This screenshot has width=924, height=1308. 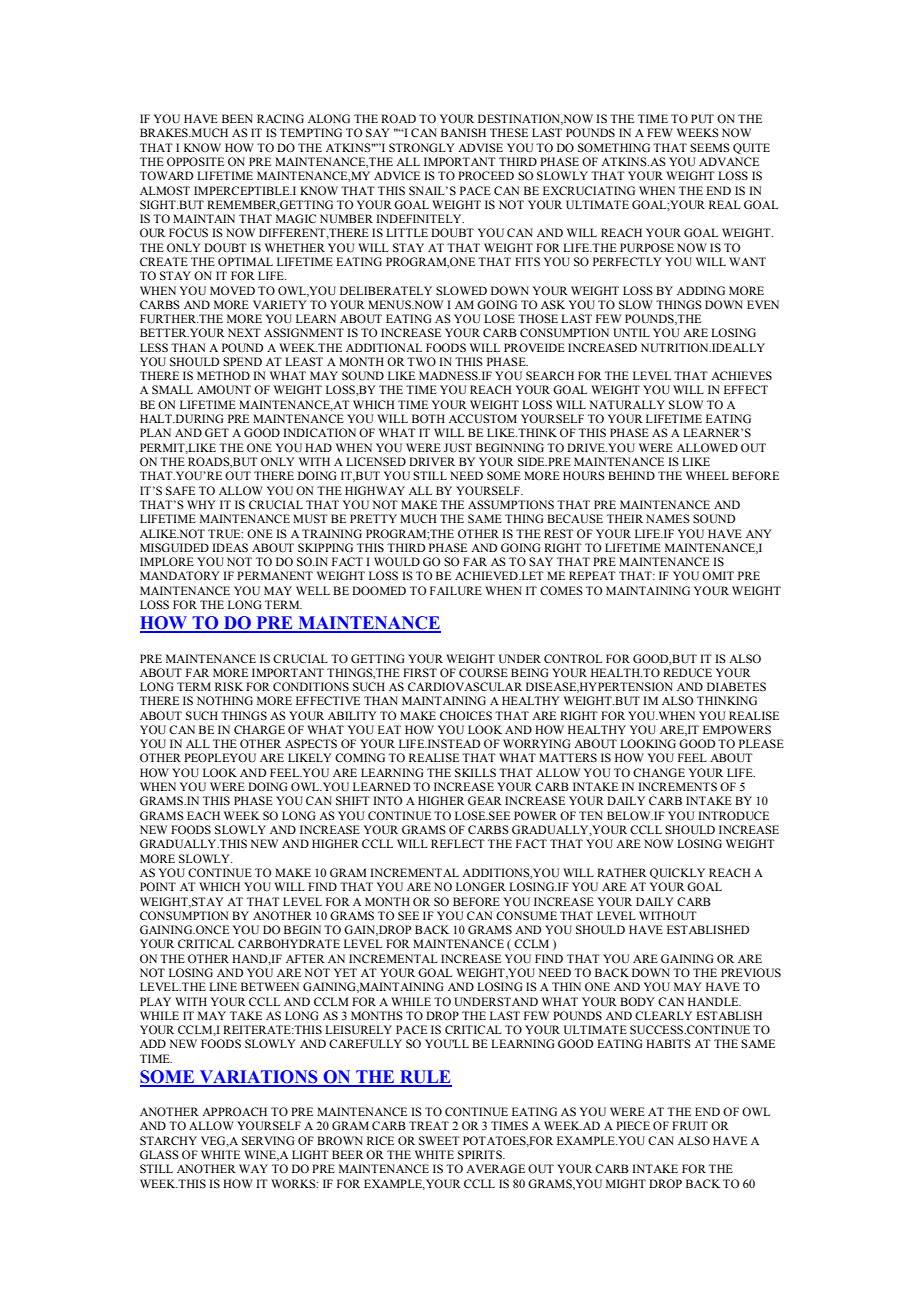 I want to click on BANISH, so click(x=463, y=132).
